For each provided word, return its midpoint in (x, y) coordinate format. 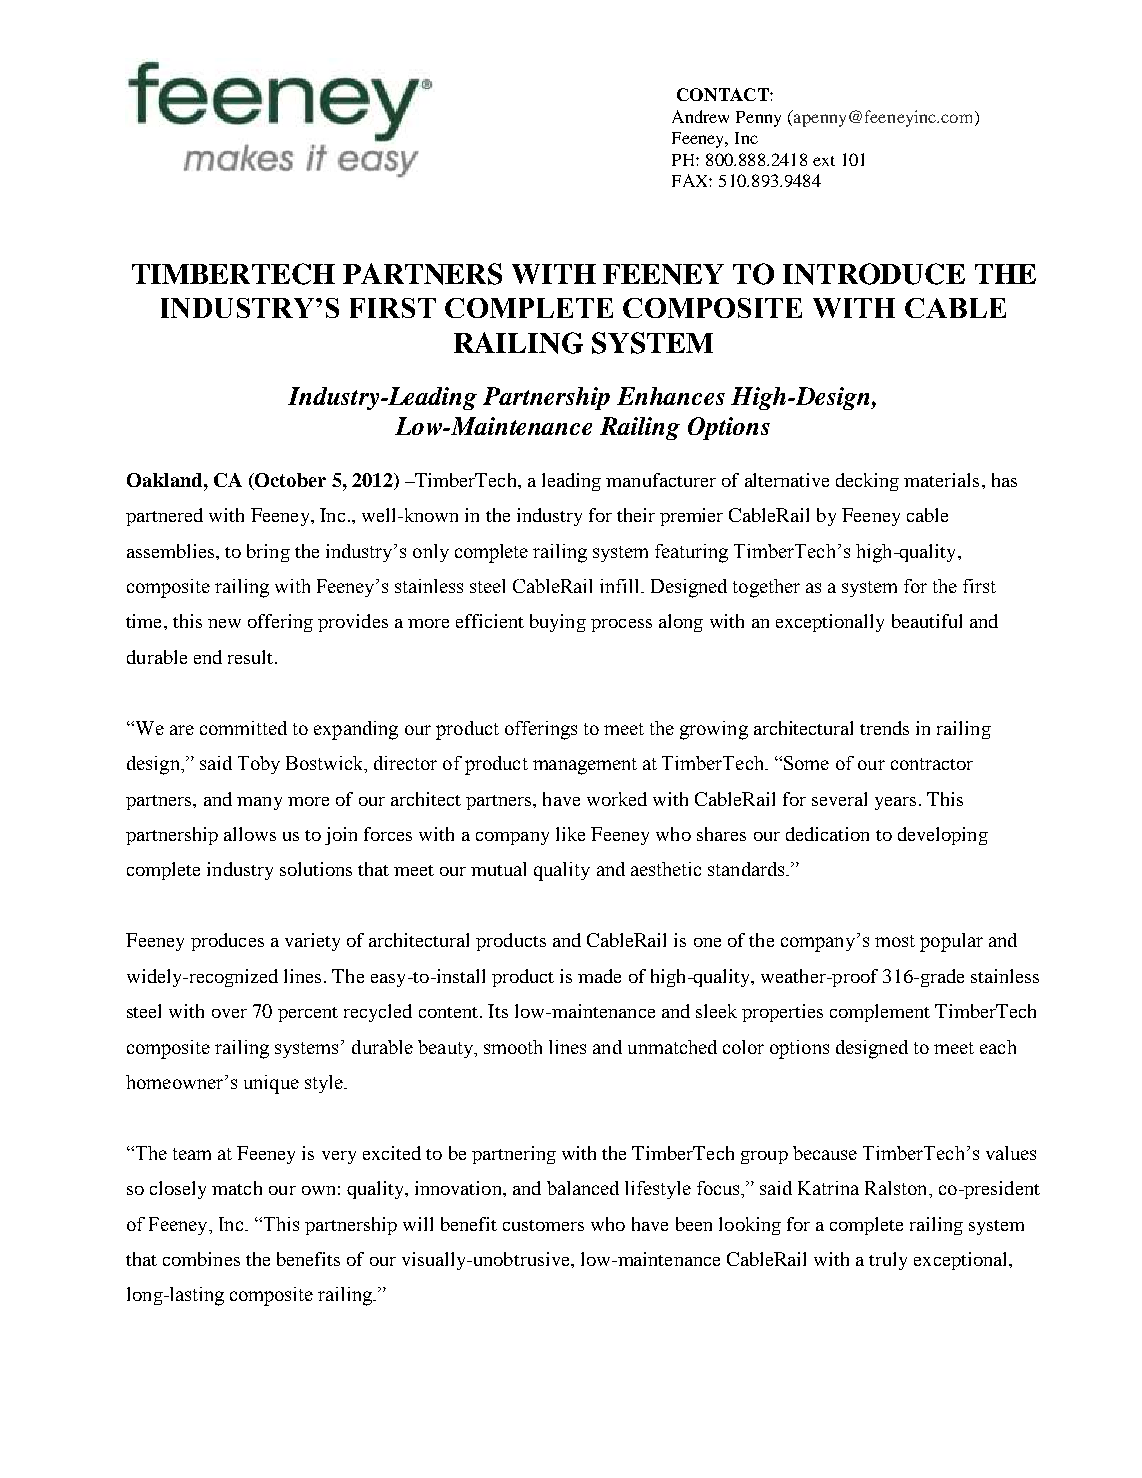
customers (543, 1225)
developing (943, 836)
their (636, 515)
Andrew (700, 116)
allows (250, 834)
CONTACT (724, 94)
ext (824, 161)
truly (888, 1261)
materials (941, 480)
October (289, 481)
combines (201, 1259)
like (570, 834)
